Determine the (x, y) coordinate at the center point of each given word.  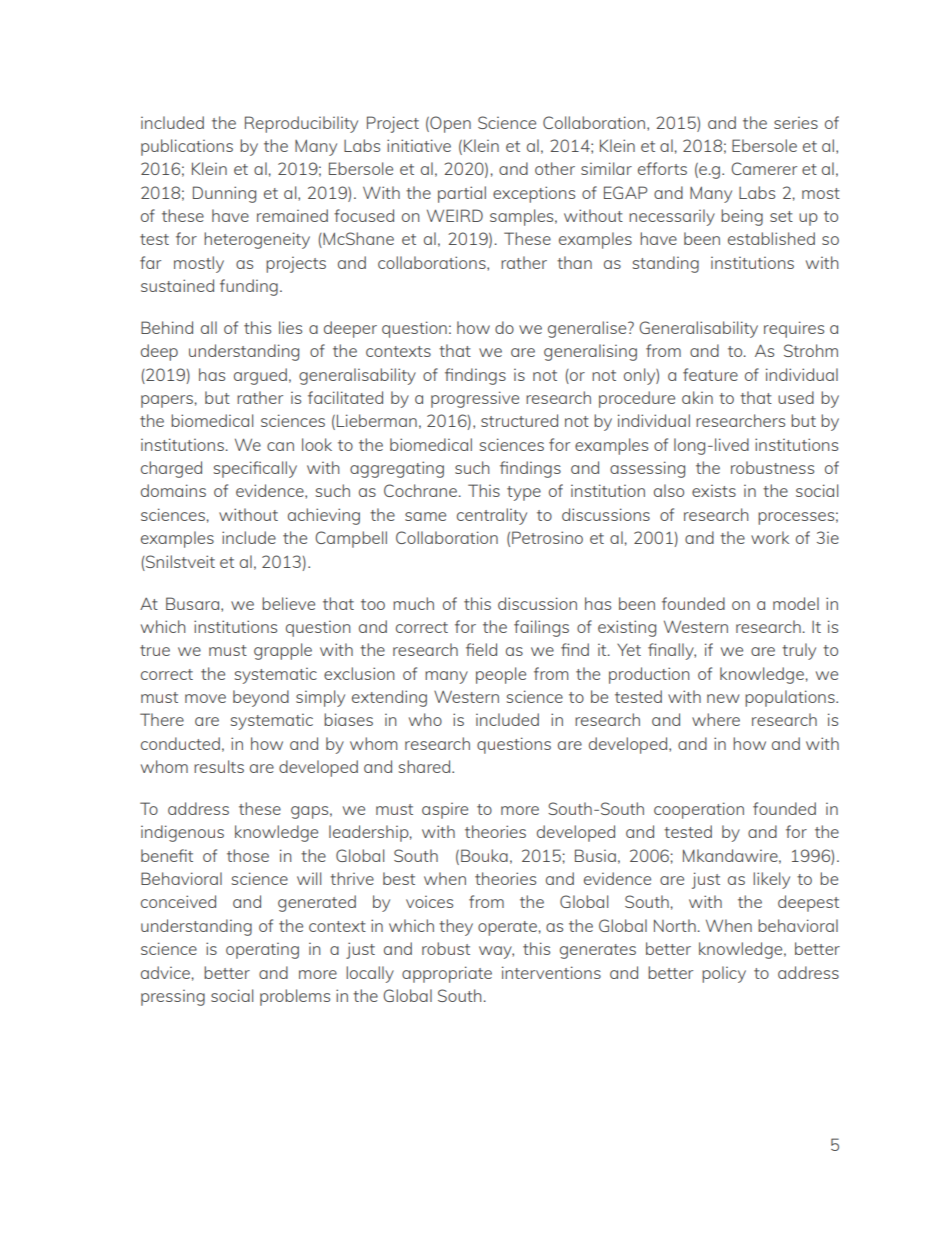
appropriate (447, 974)
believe (288, 603)
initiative (419, 145)
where (716, 719)
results (219, 766)
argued (260, 376)
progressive (475, 399)
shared (426, 766)
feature (710, 374)
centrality (492, 516)
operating (262, 951)
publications (187, 147)
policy (724, 974)
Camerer (764, 168)
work (770, 537)
